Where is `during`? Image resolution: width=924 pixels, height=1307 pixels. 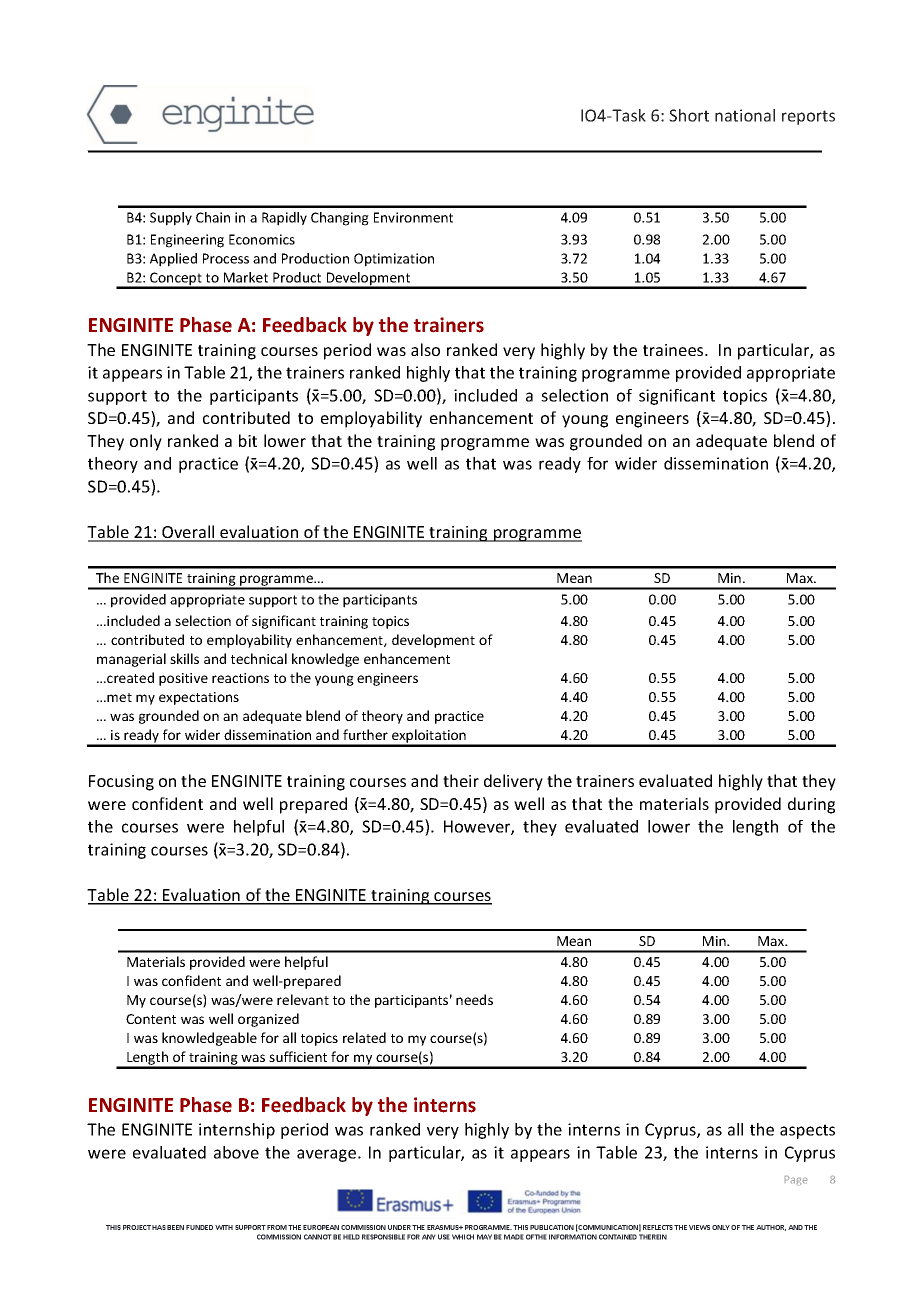
during is located at coordinates (811, 805).
